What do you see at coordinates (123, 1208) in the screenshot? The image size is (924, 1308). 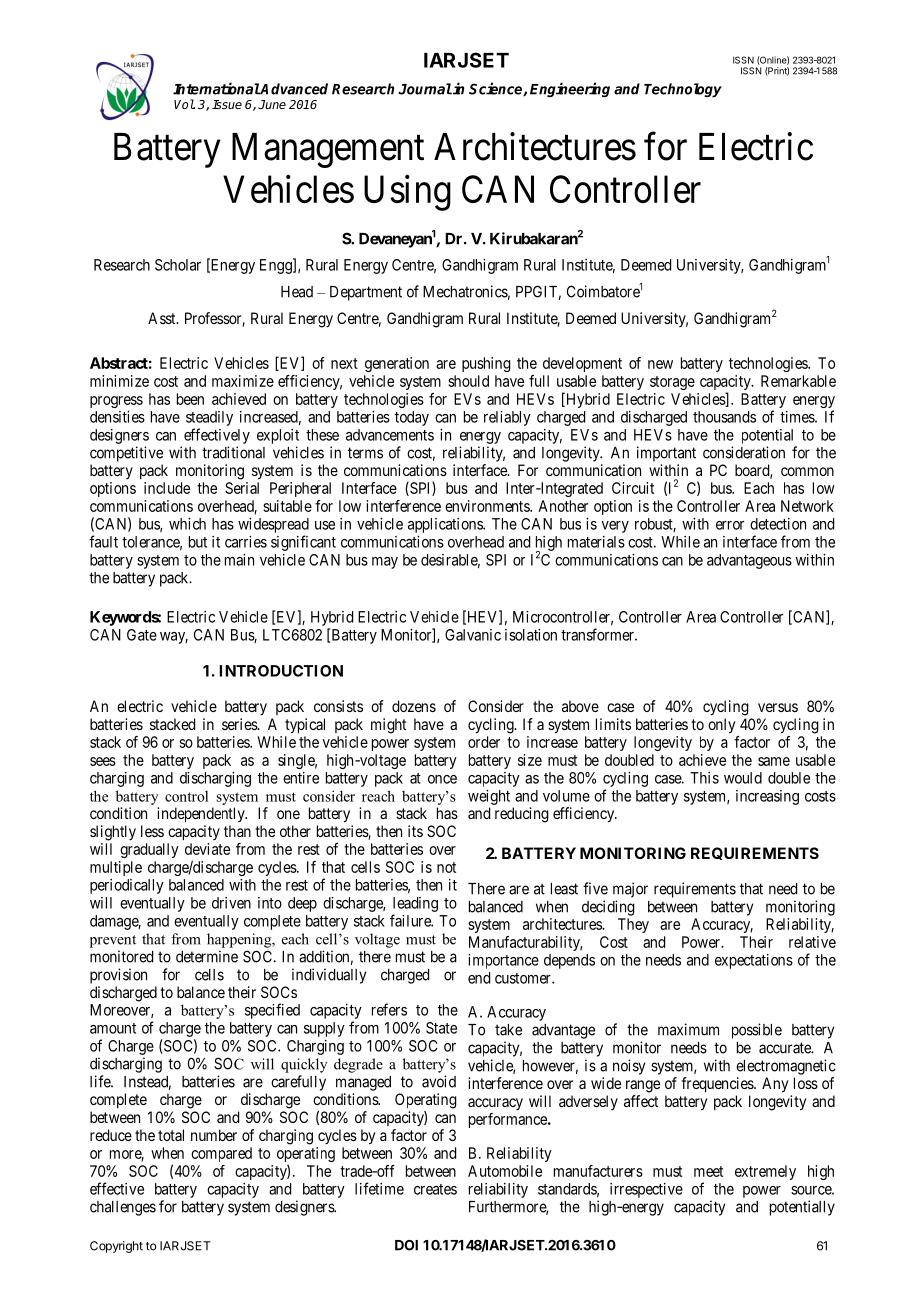 I see `challenges` at bounding box center [123, 1208].
